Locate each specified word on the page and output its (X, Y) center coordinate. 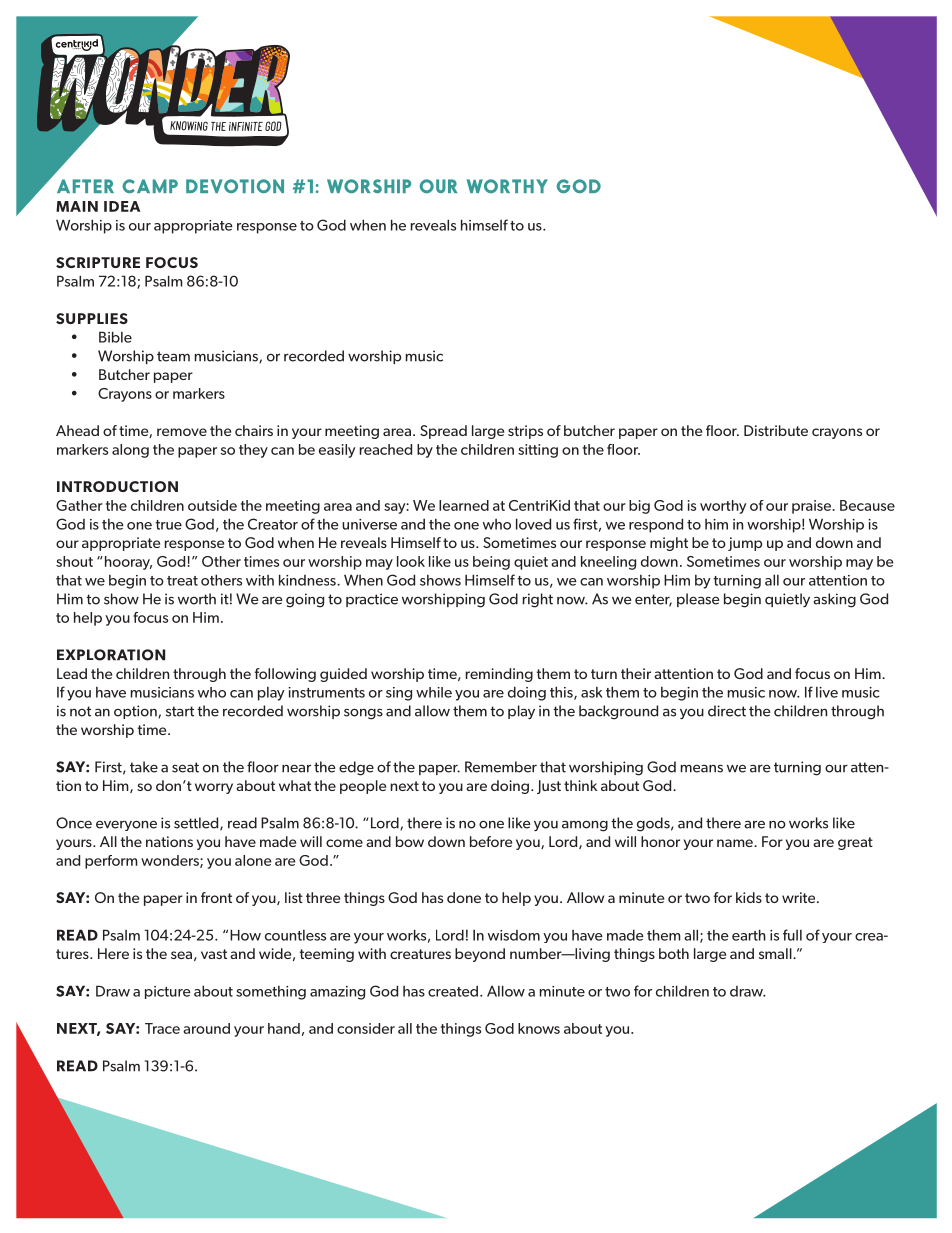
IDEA (122, 206)
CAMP (150, 186)
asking (834, 600)
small (776, 953)
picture (168, 992)
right (538, 600)
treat (182, 581)
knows (539, 1028)
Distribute (776, 430)
